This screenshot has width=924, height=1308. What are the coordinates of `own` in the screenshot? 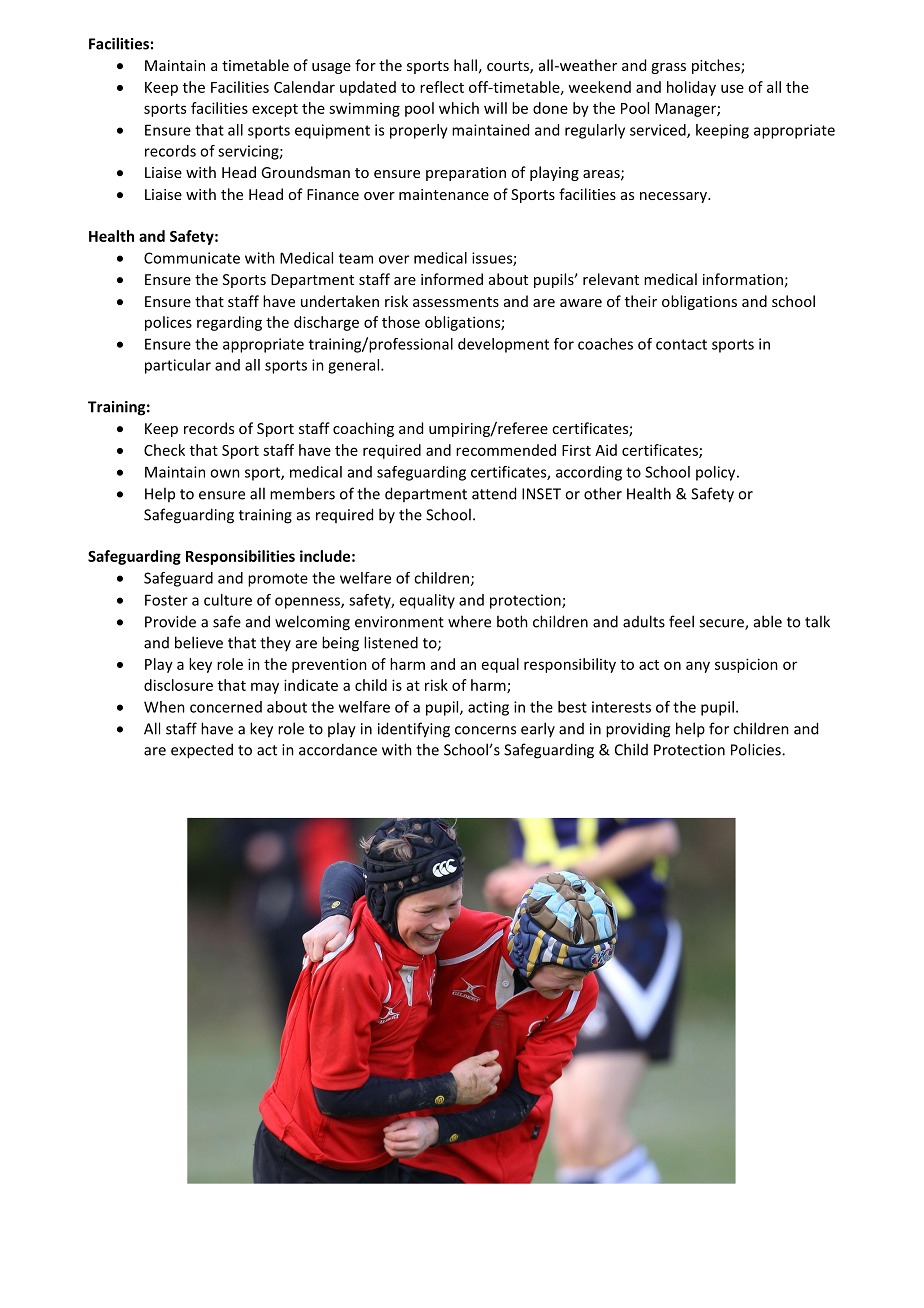 It's located at (225, 473).
